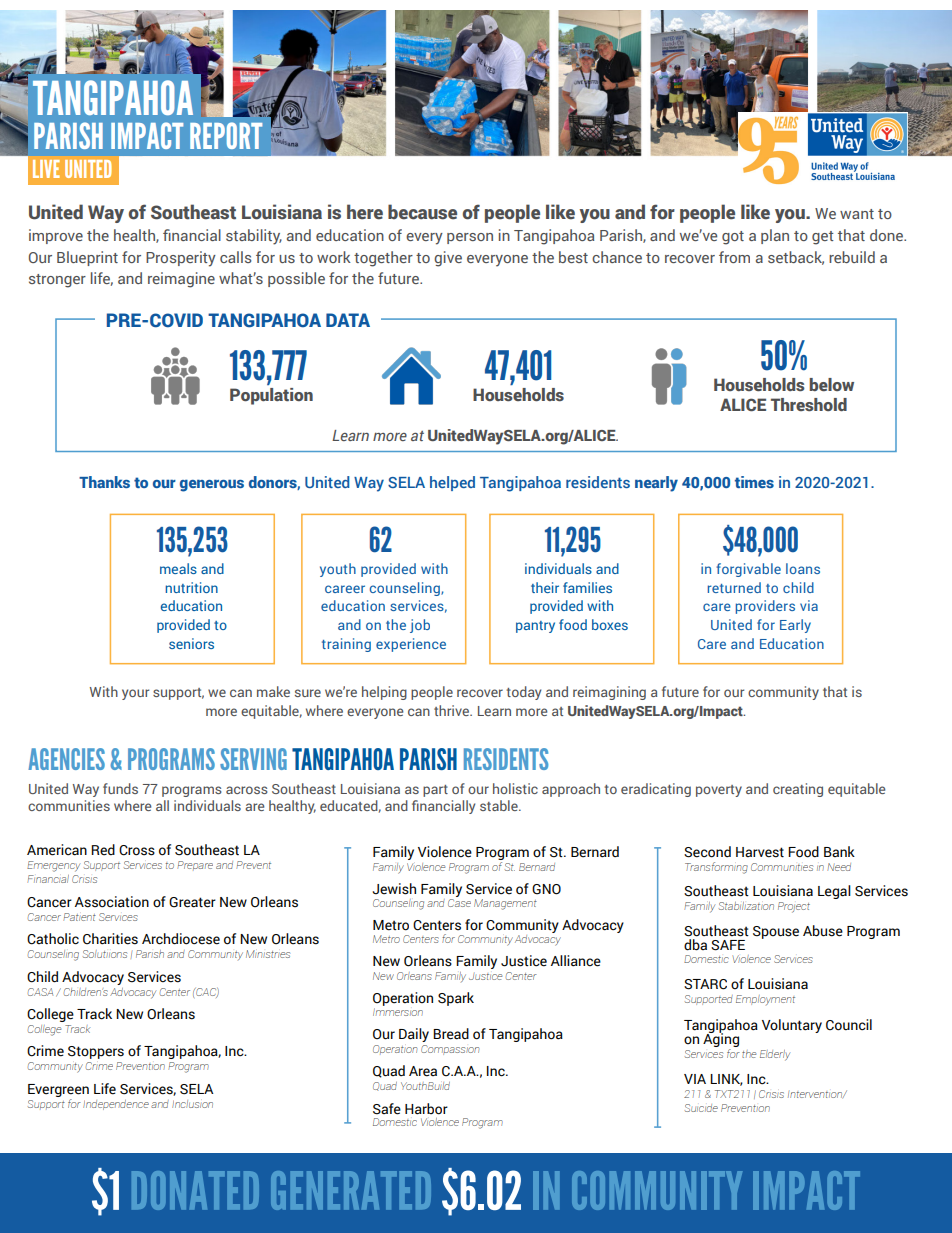  What do you see at coordinates (422, 212) in the document?
I see `because` at bounding box center [422, 212].
